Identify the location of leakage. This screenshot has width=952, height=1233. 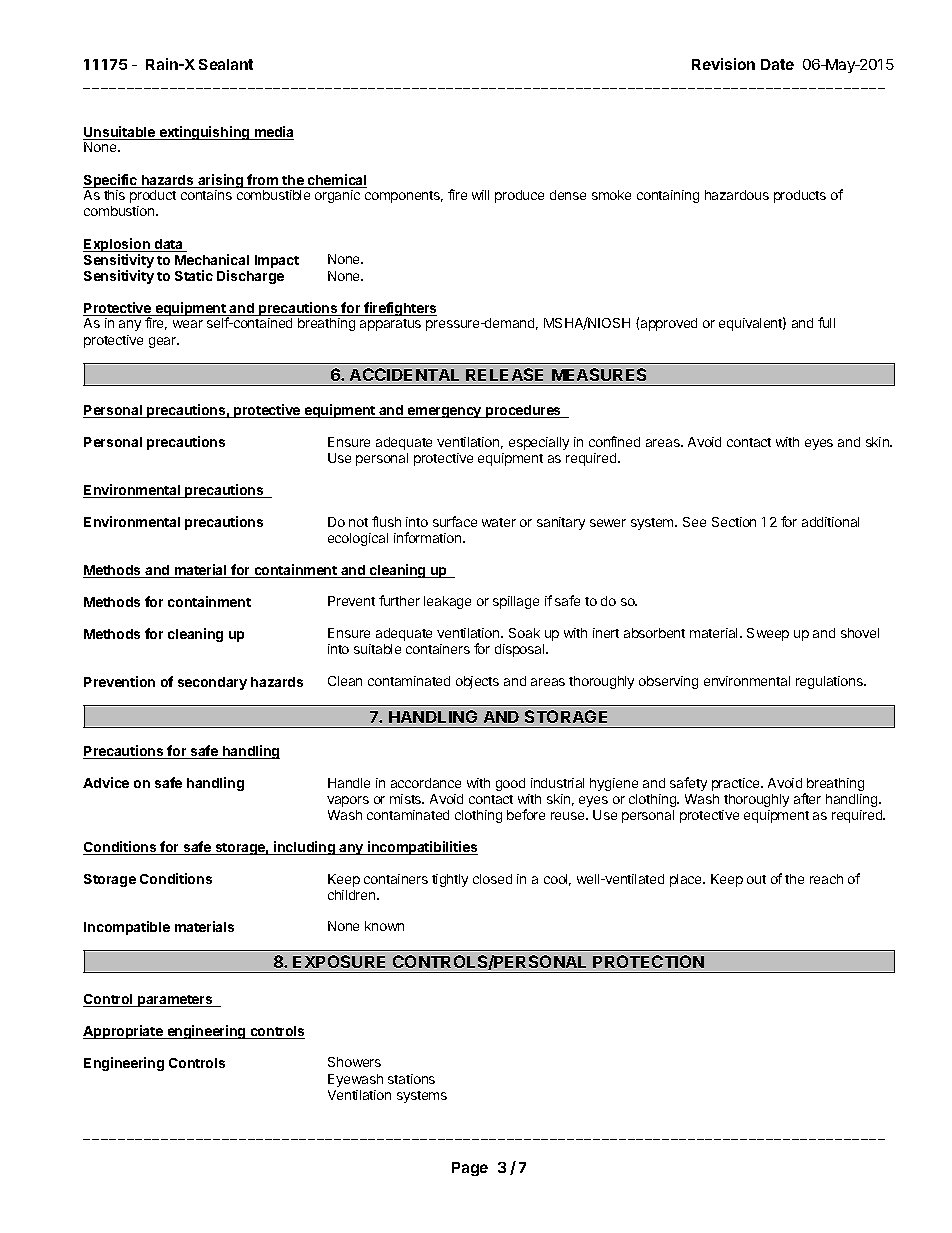
(447, 602).
